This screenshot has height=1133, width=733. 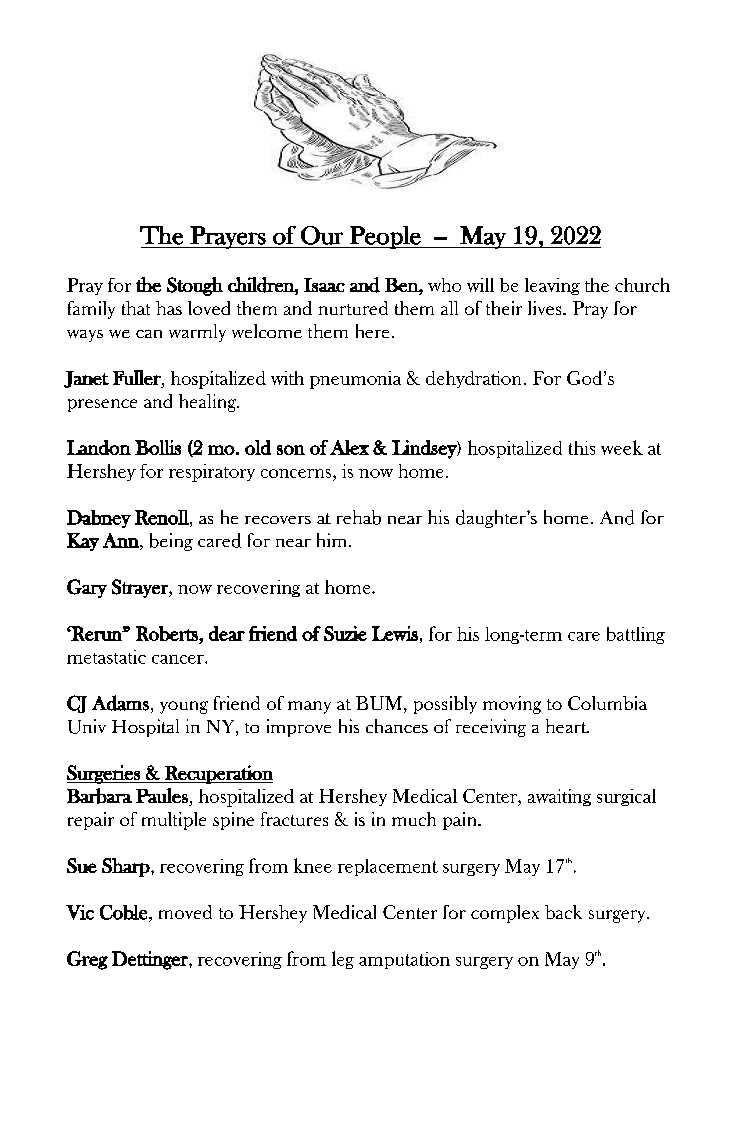 What do you see at coordinates (385, 237) in the screenshot?
I see `People` at bounding box center [385, 237].
